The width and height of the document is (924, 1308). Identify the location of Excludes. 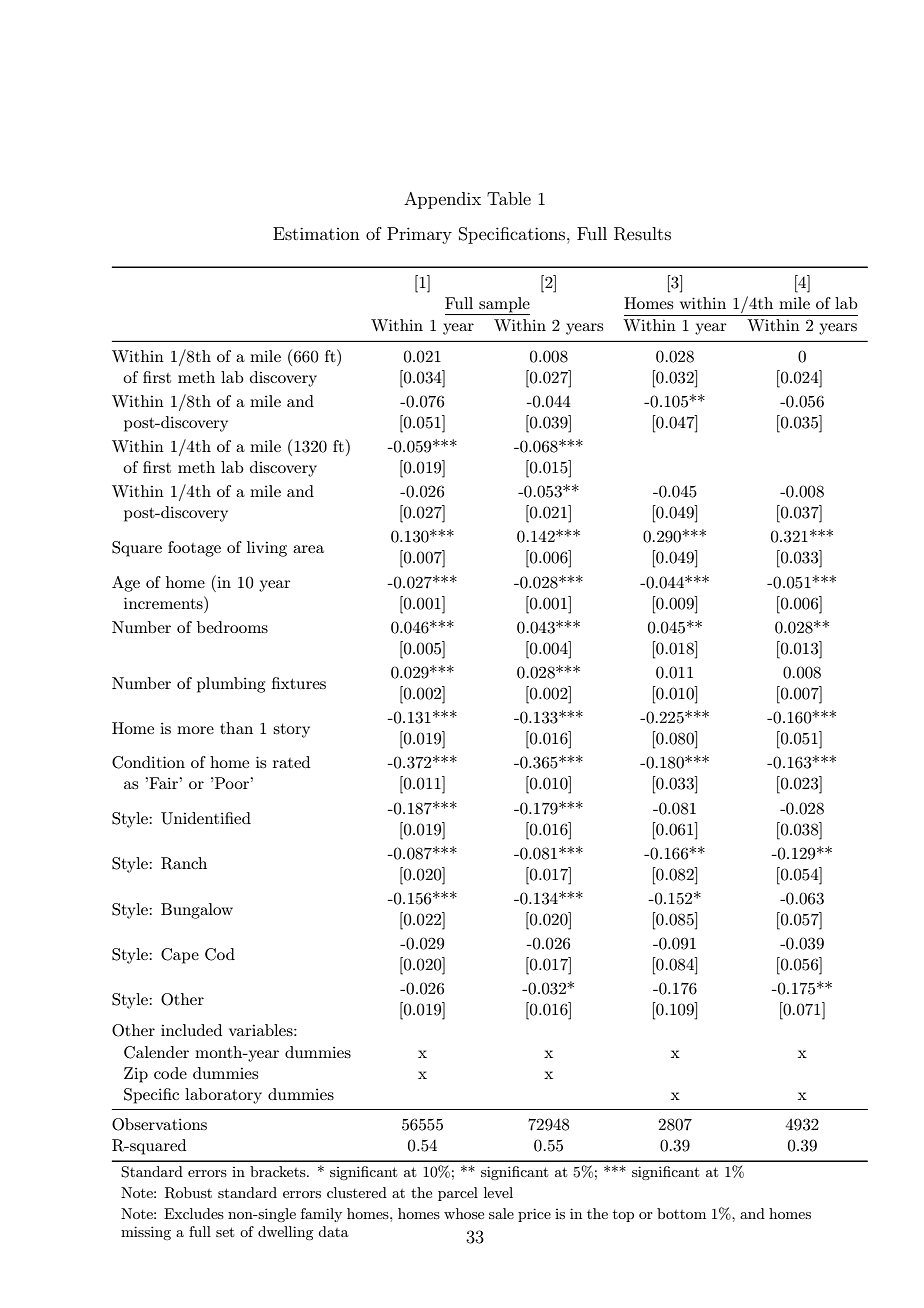
(194, 1213).
